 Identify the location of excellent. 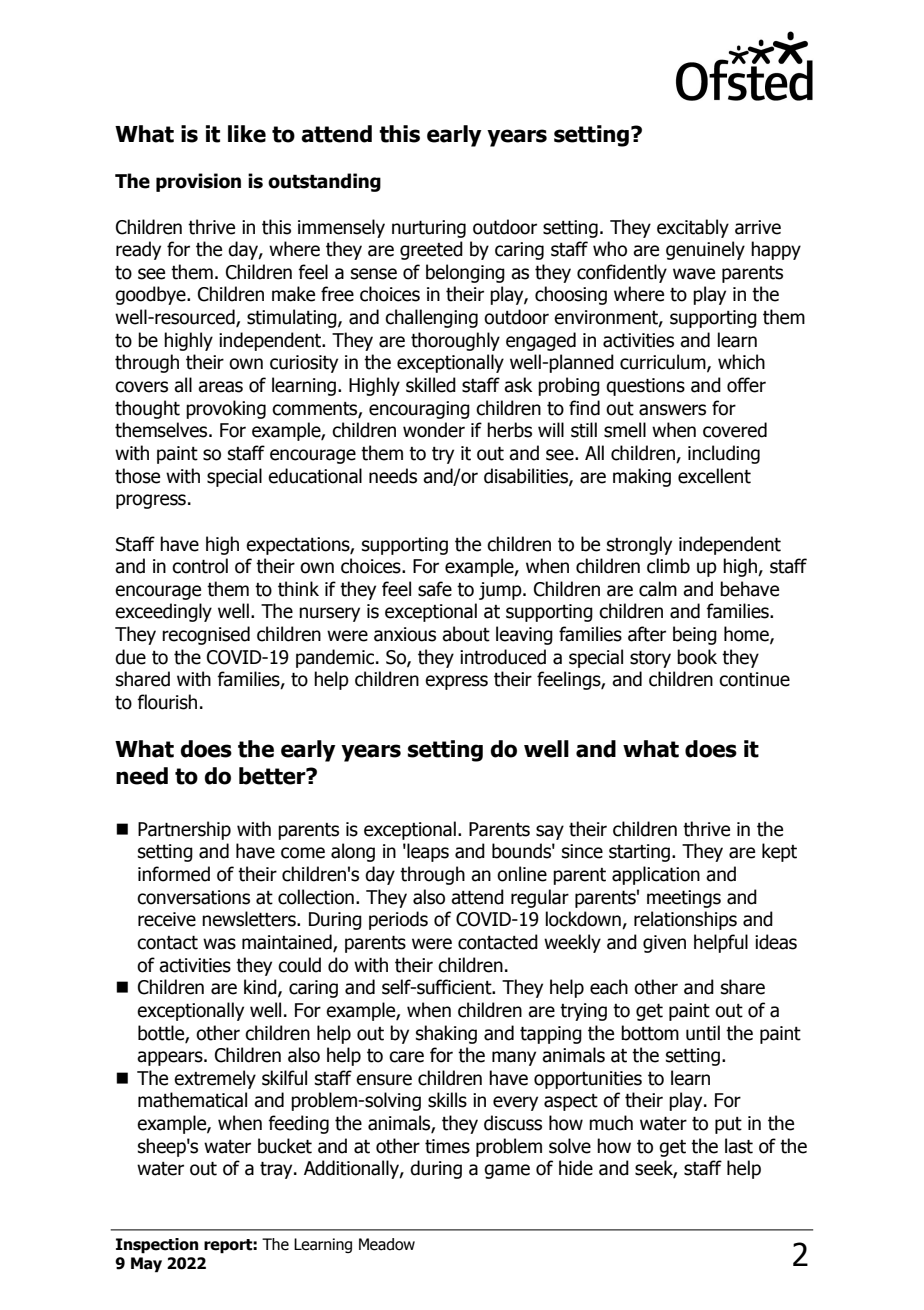
(714, 476).
